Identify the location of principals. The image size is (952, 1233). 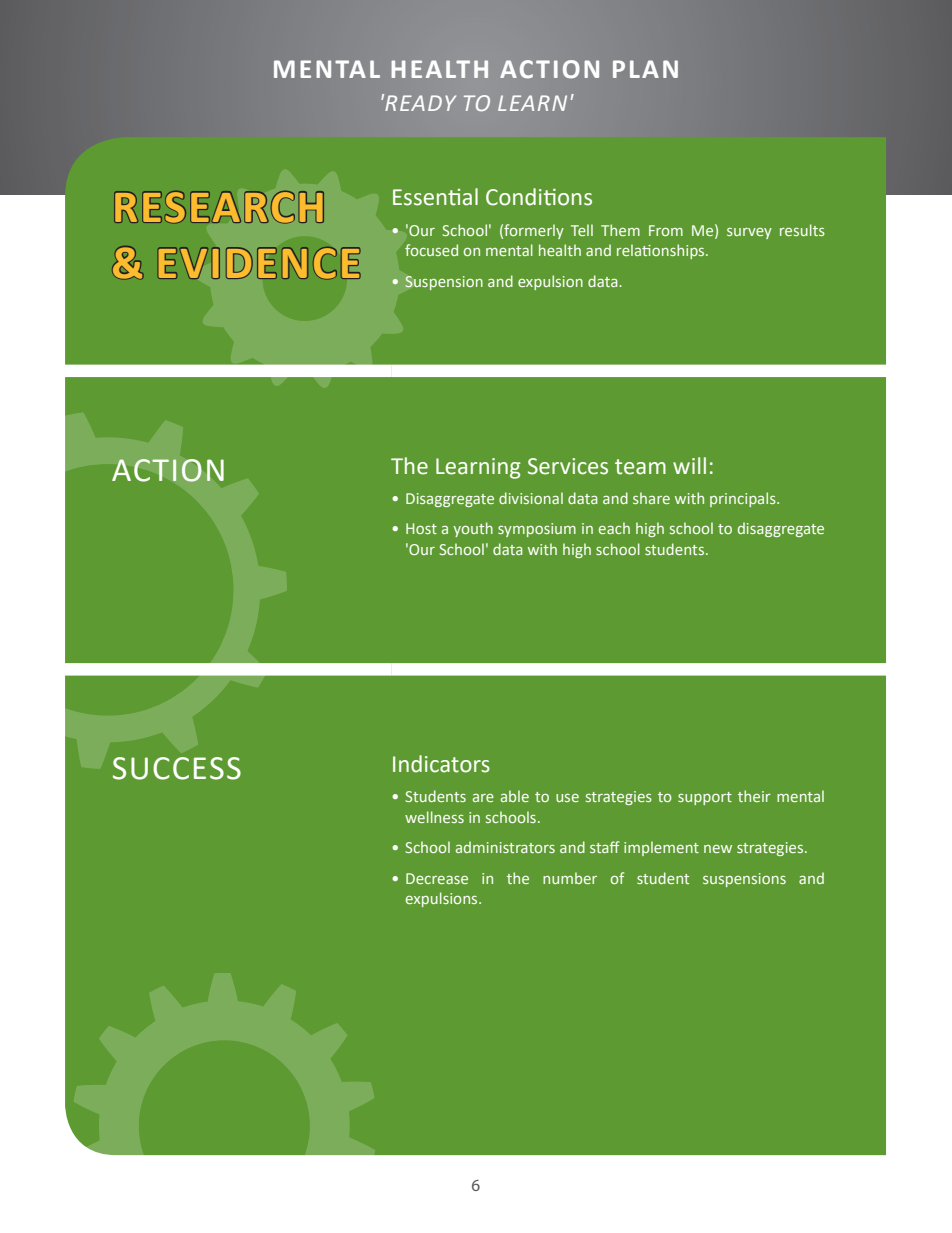
(744, 499).
